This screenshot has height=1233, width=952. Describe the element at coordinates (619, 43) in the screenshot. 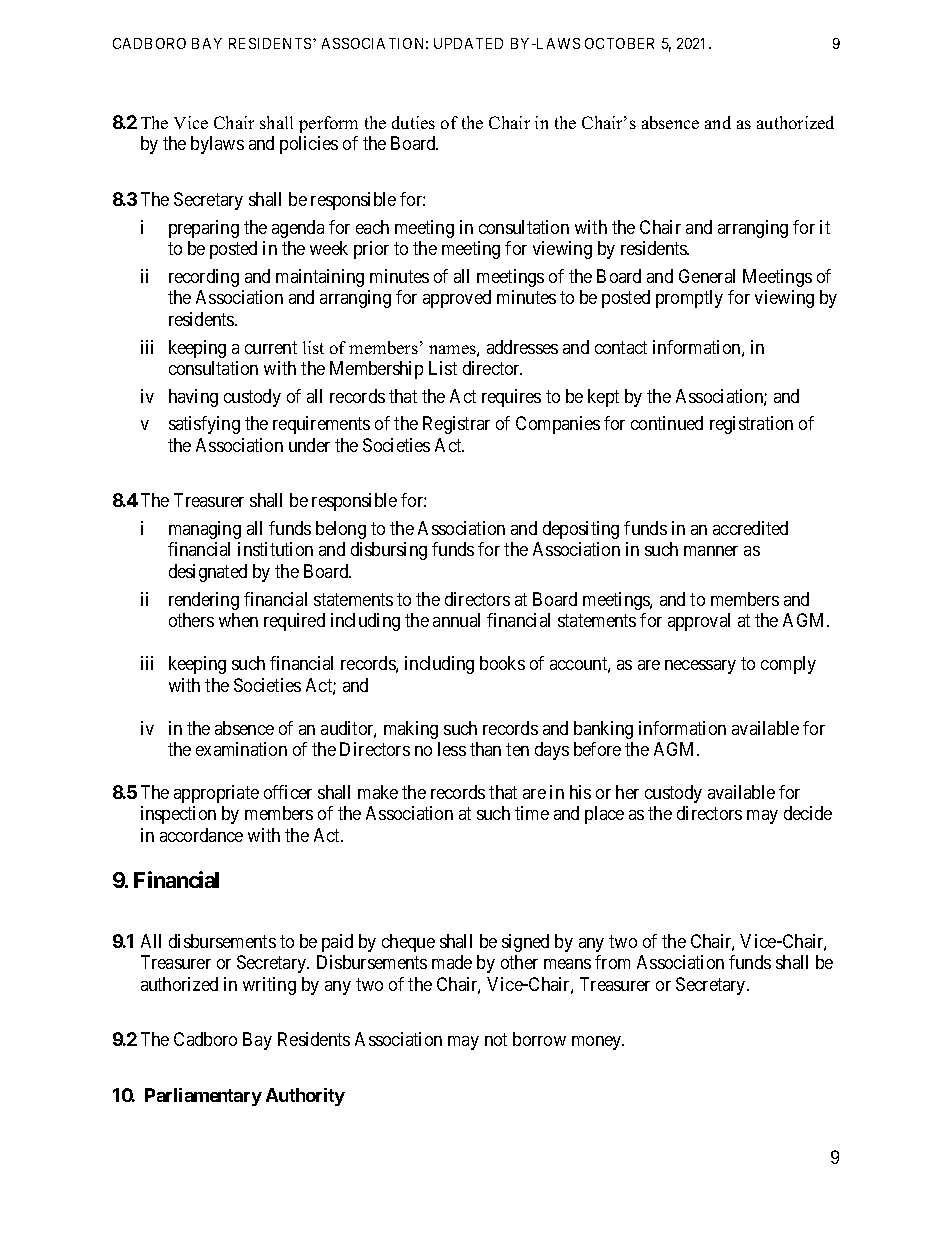

I see `OCTOBER` at that location.
